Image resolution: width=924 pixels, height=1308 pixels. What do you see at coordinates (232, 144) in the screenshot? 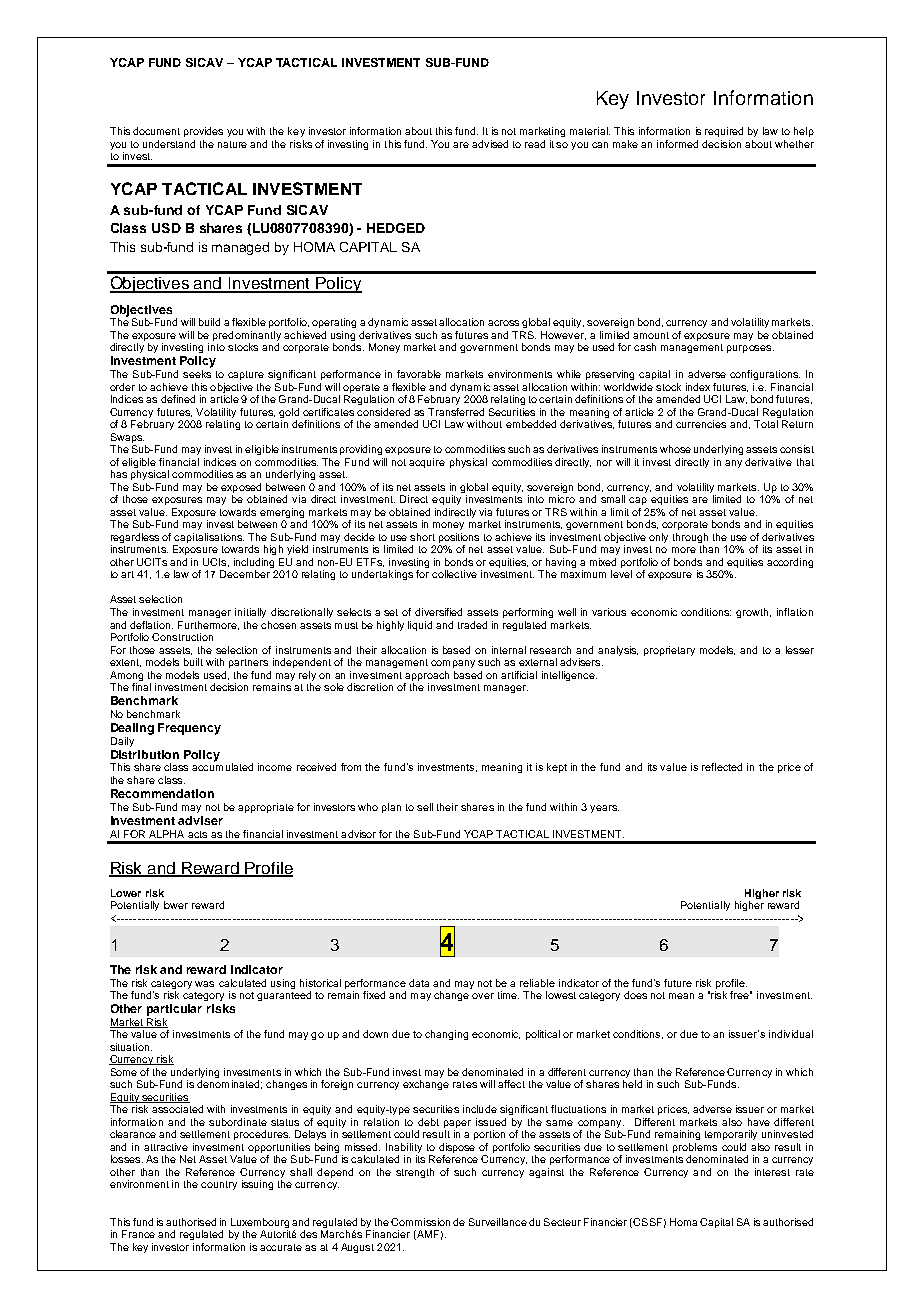
I see `nature` at bounding box center [232, 144].
